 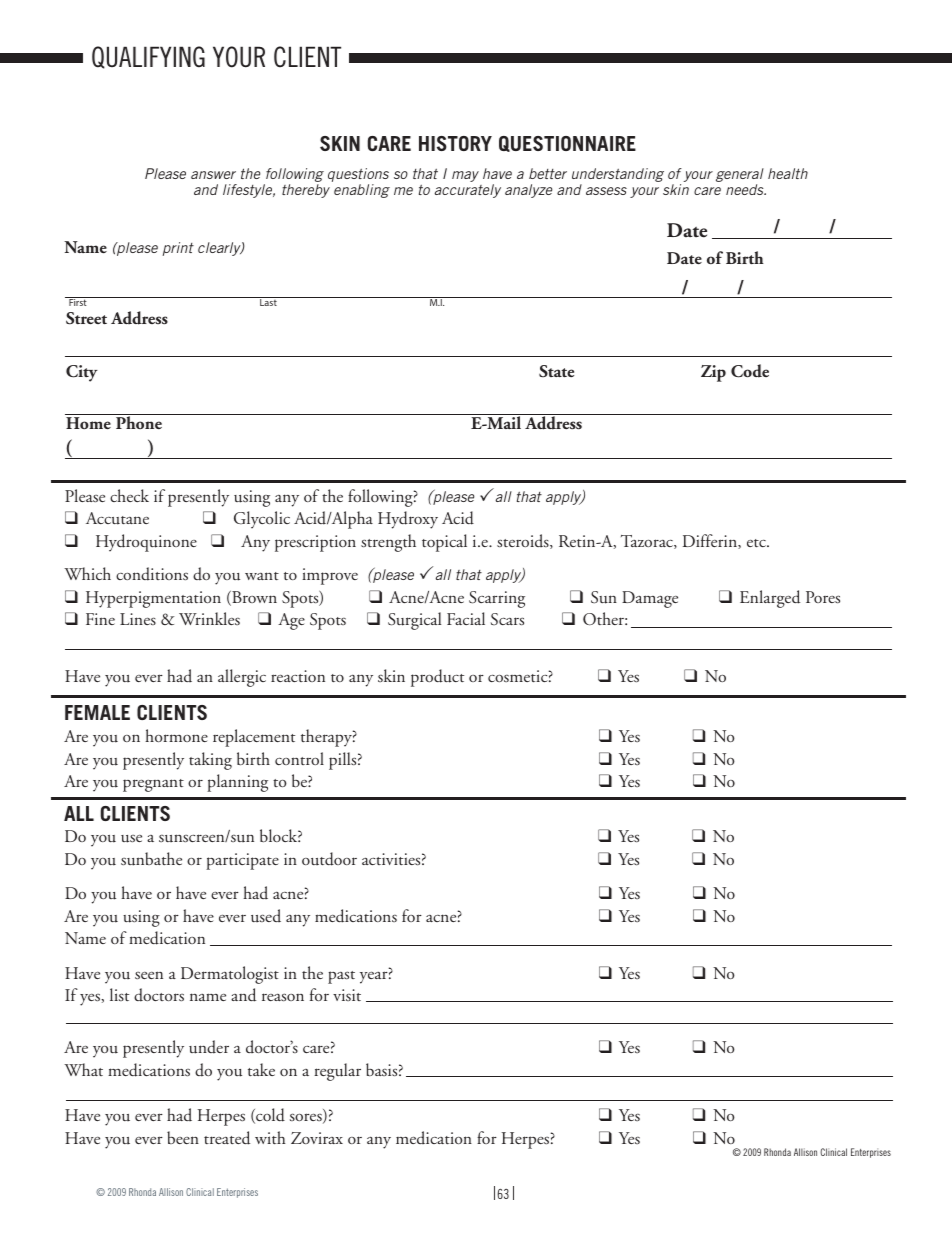 I want to click on pregnant, so click(x=153, y=785).
